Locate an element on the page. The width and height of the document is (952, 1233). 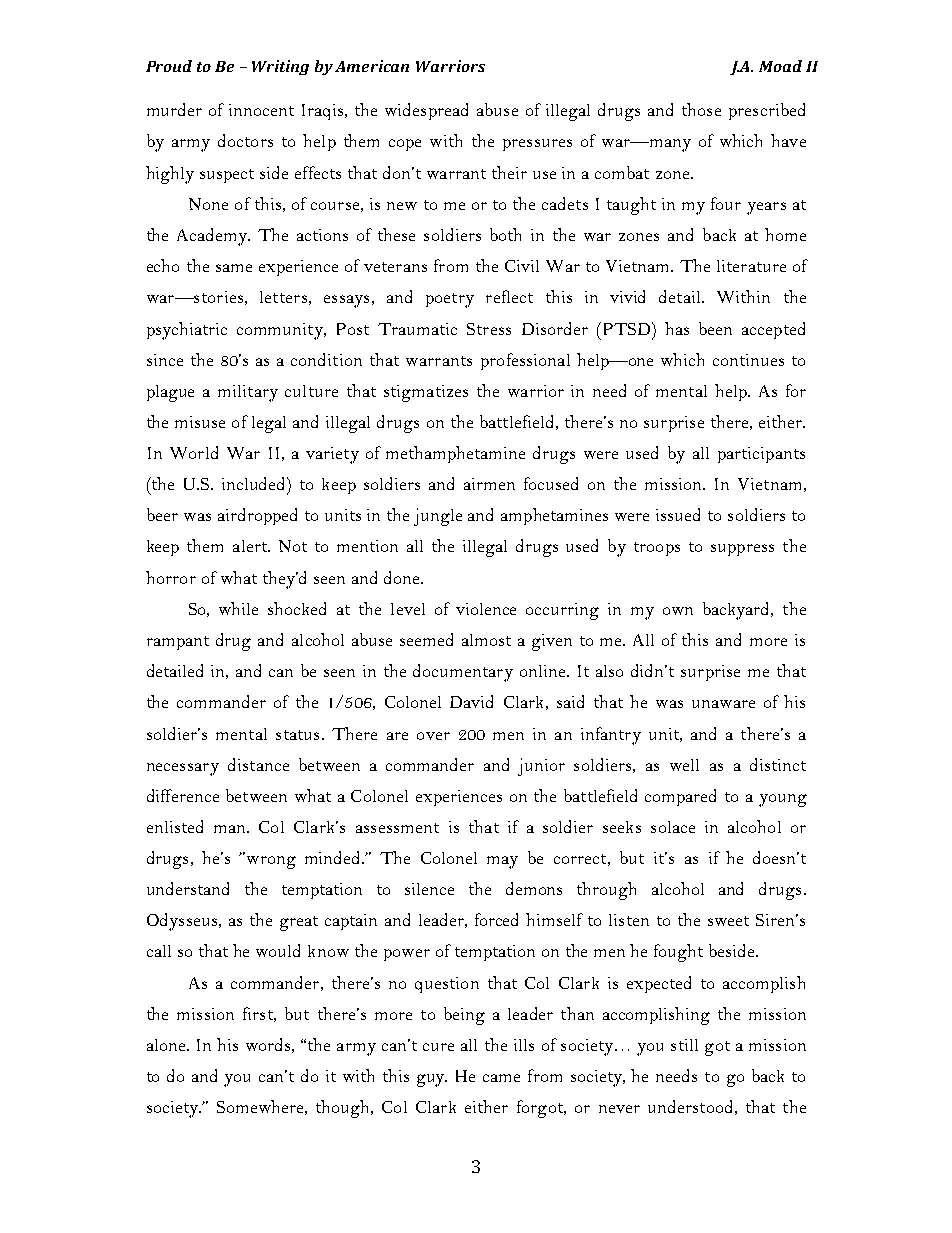
violence is located at coordinates (486, 609).
